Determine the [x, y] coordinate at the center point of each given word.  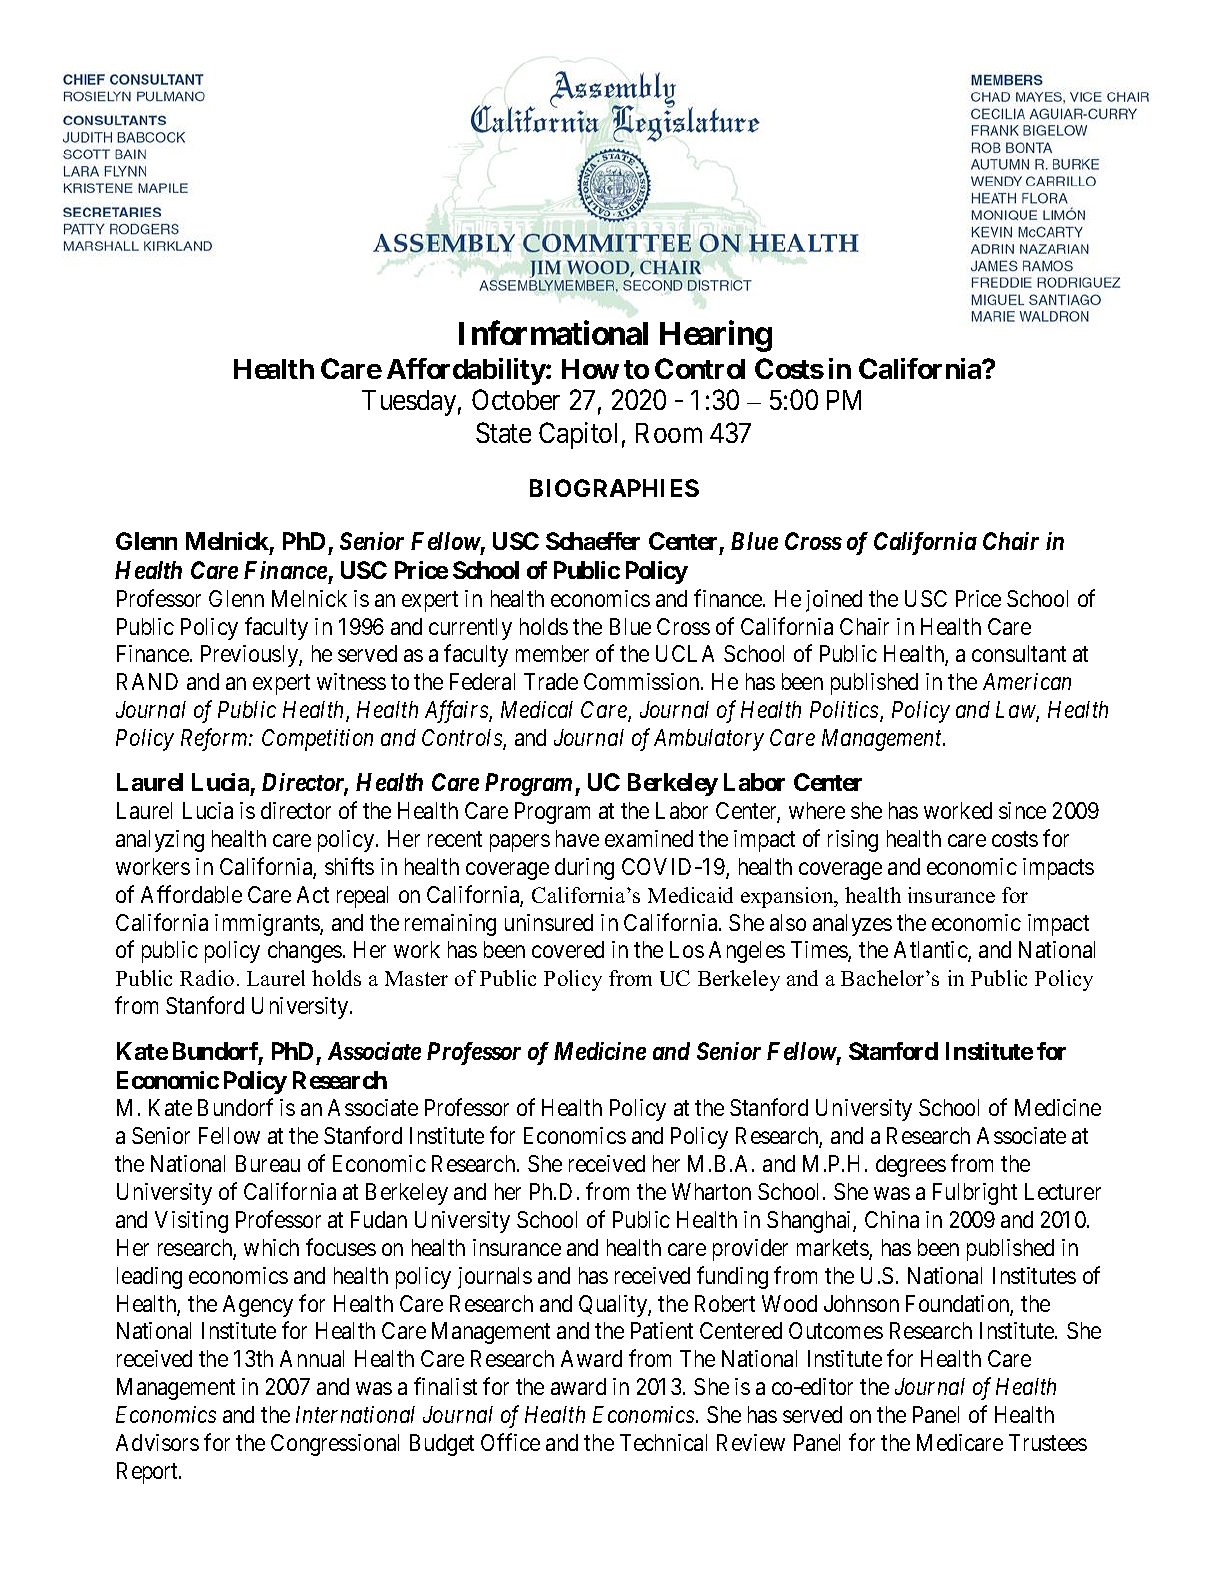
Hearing [716, 336]
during [584, 869]
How [590, 369]
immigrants [268, 925]
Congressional [335, 1445]
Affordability [466, 371]
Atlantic [931, 951]
